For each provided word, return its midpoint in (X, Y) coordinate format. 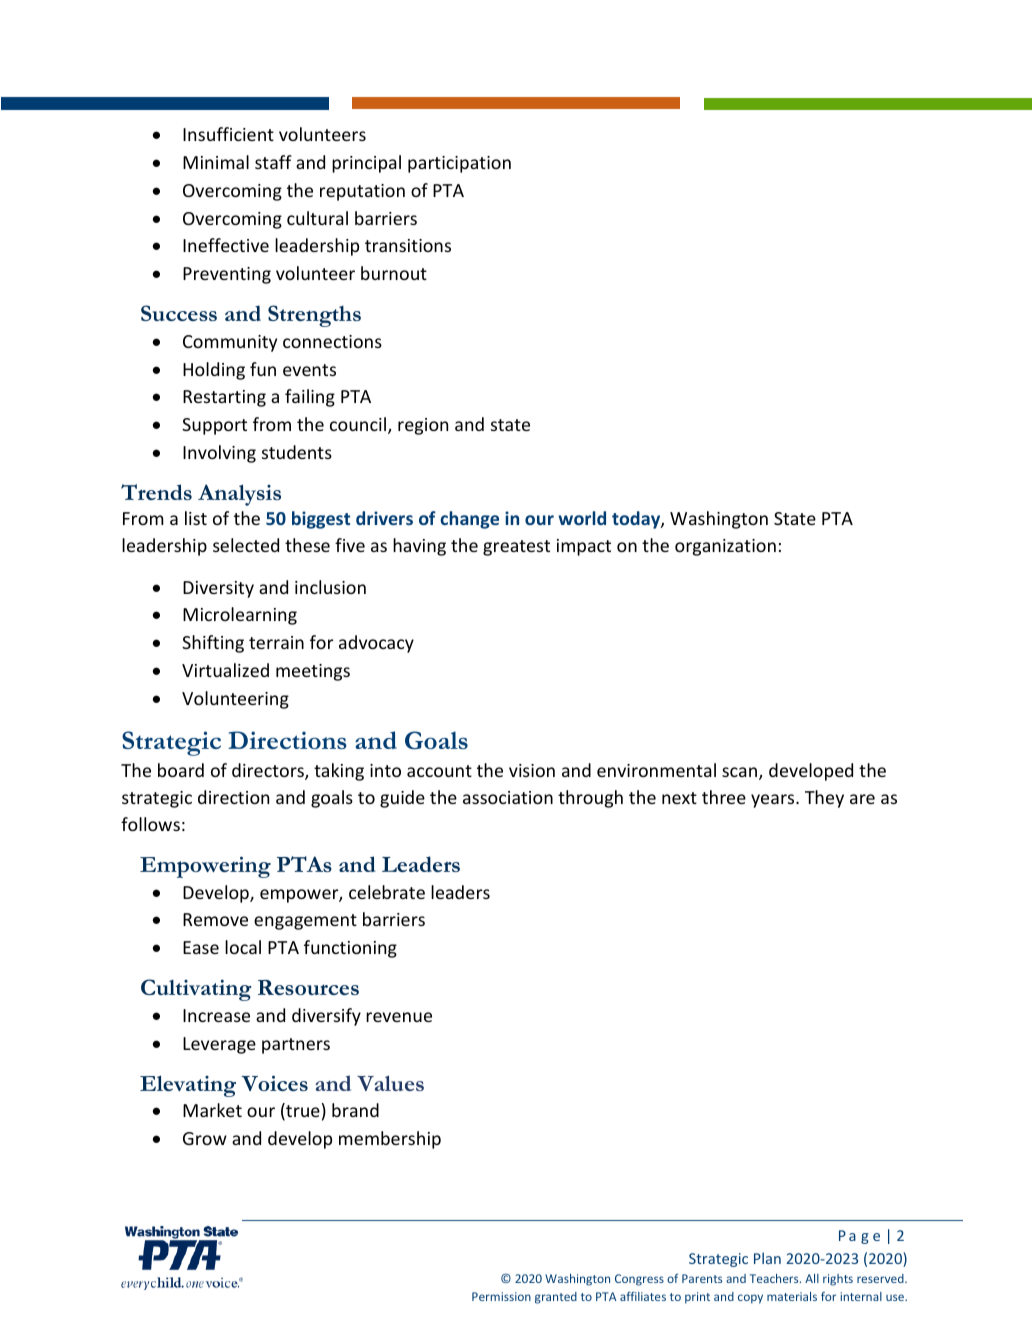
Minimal (216, 162)
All (812, 1278)
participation (459, 164)
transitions (408, 245)
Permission (501, 1296)
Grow (205, 1138)
